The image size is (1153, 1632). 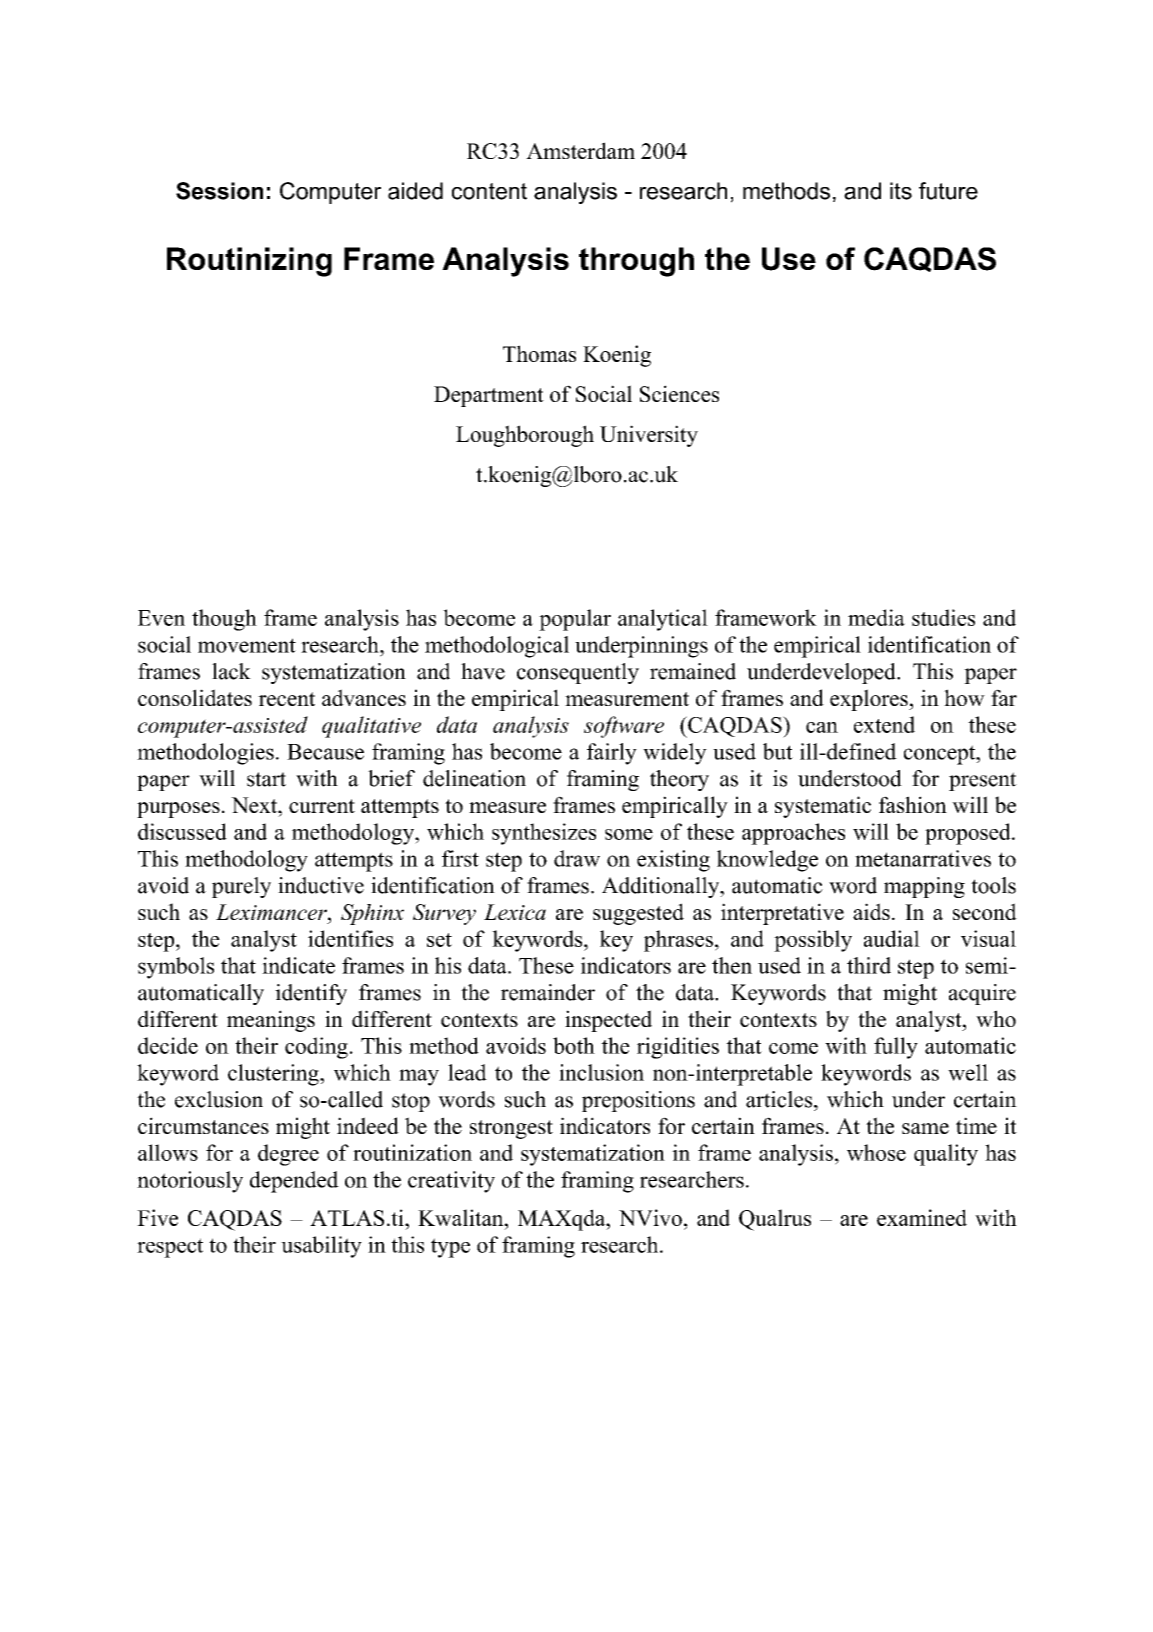 What do you see at coordinates (901, 191) in the screenshot?
I see `its` at bounding box center [901, 191].
